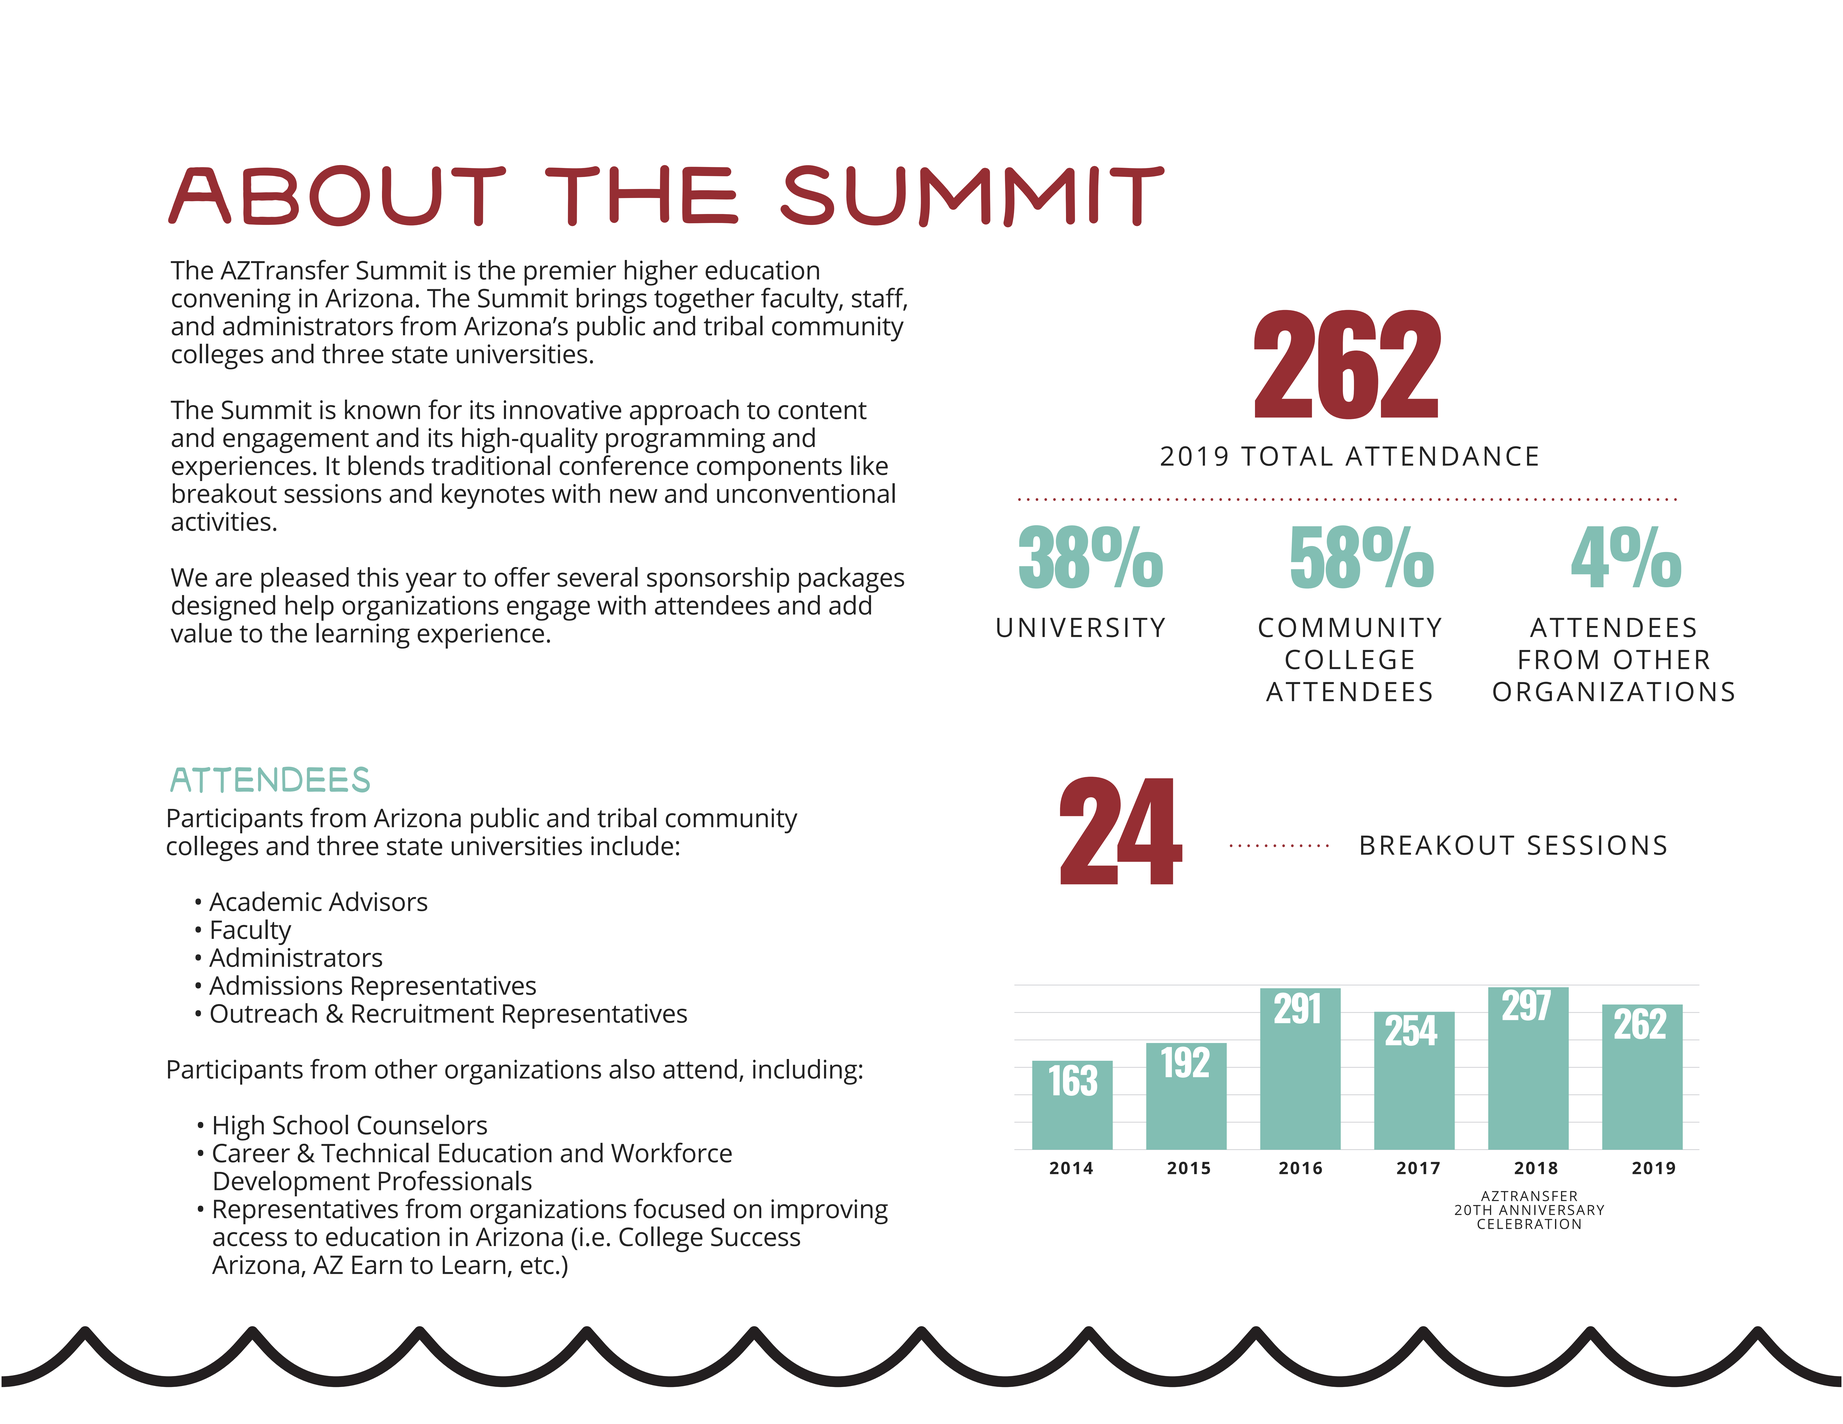 The height and width of the document is (1424, 1843). Describe the element at coordinates (1287, 456) in the document. I see `TOTAL` at that location.
